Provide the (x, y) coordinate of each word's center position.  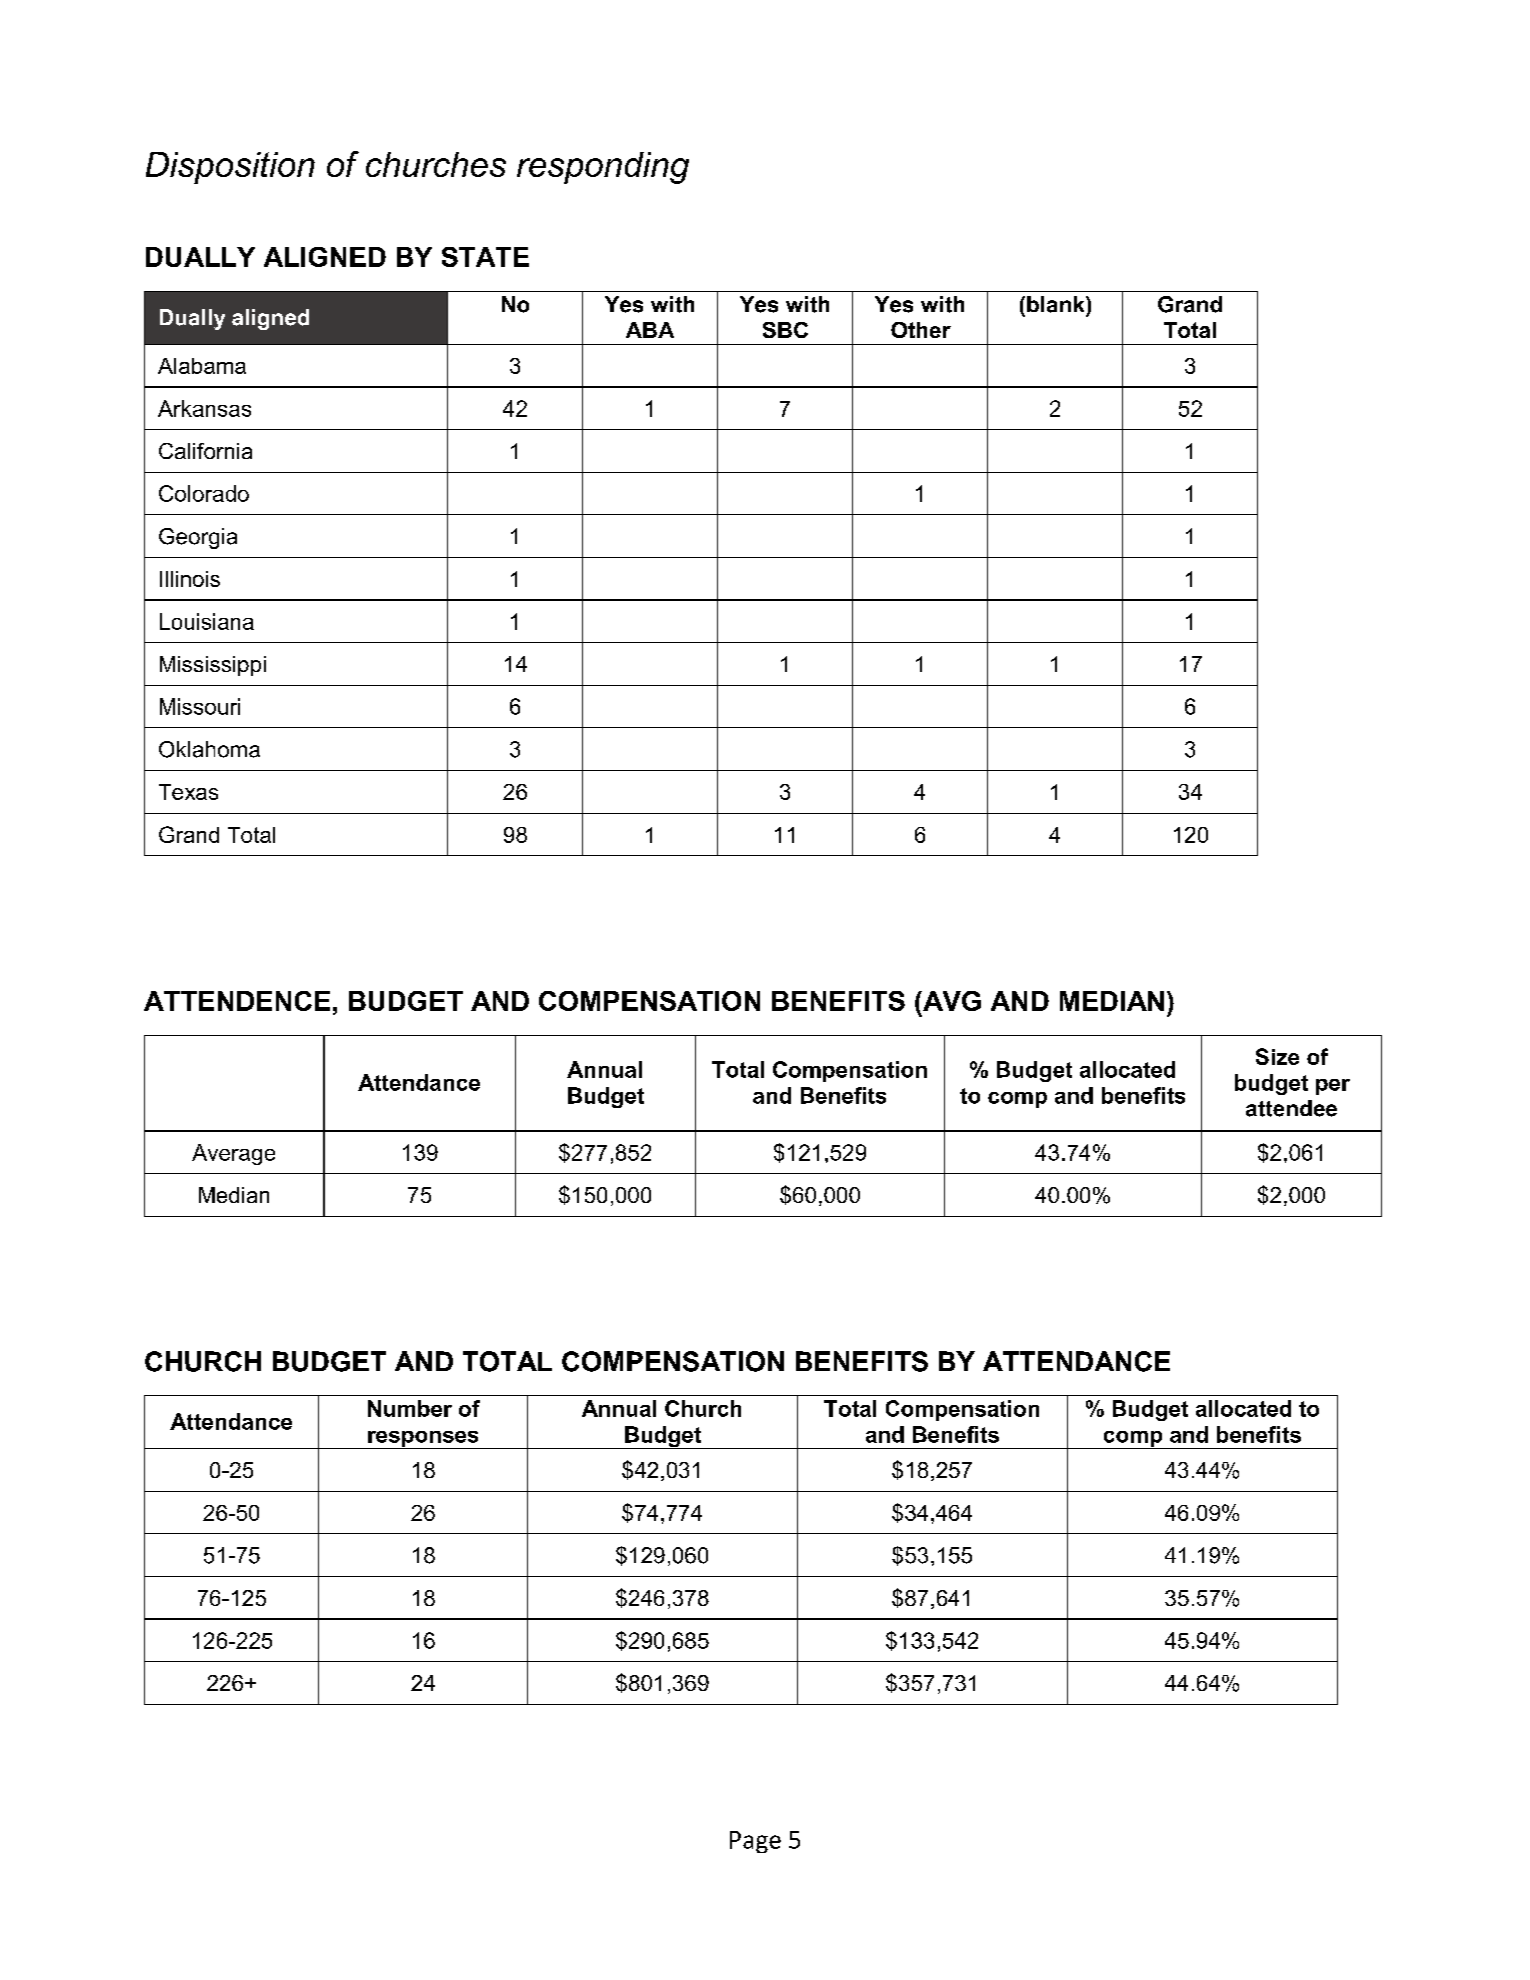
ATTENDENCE (237, 1001)
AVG (951, 1001)
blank (1057, 304)
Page (755, 1842)
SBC (785, 330)
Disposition (230, 168)
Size (1277, 1056)
